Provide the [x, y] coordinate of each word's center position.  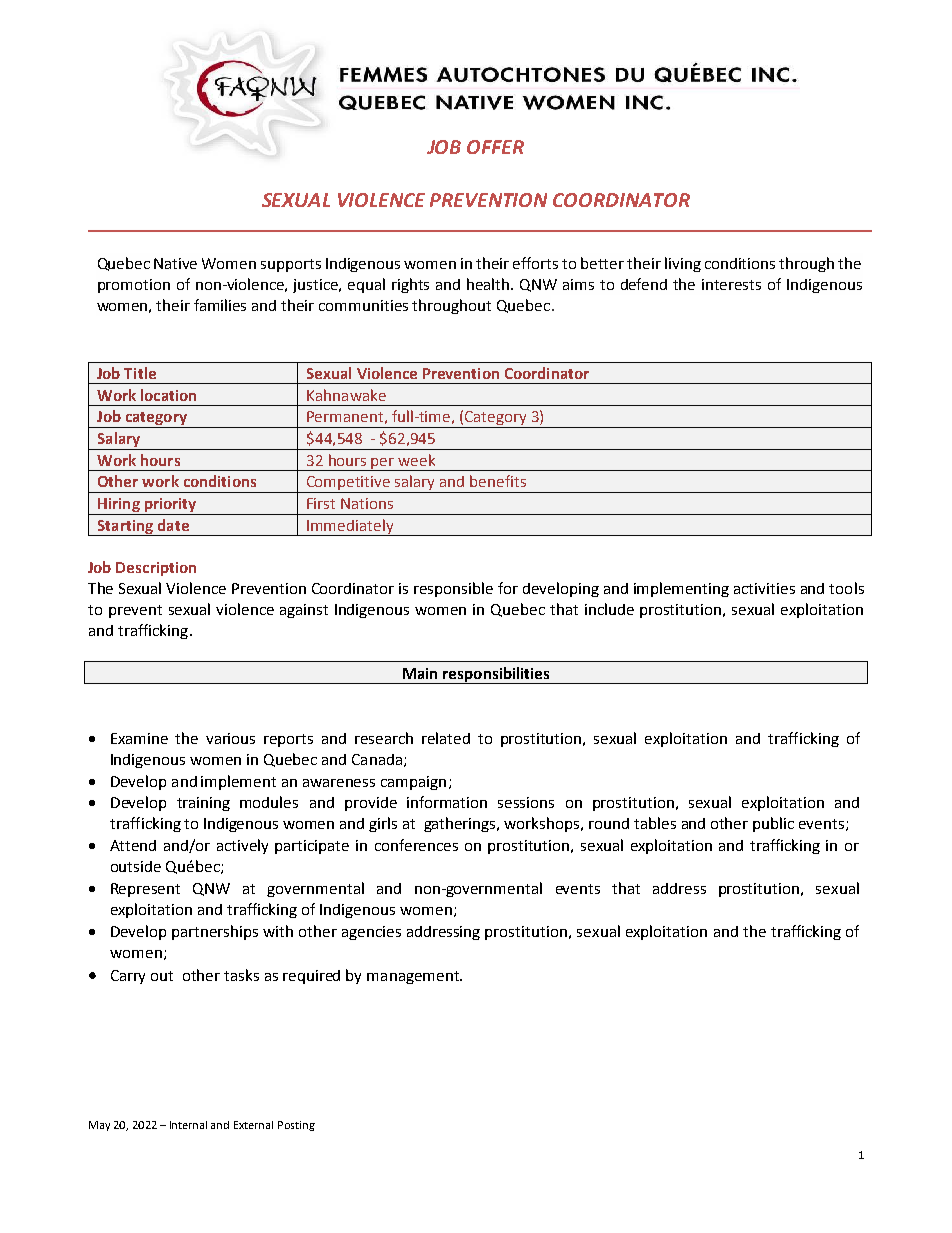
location [168, 395]
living [683, 264]
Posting [296, 1126]
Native [175, 263]
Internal [188, 1125]
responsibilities [496, 675]
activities [764, 588]
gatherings [461, 824]
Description [156, 569]
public [773, 824]
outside [136, 866]
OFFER [495, 147]
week [416, 460]
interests [731, 284]
